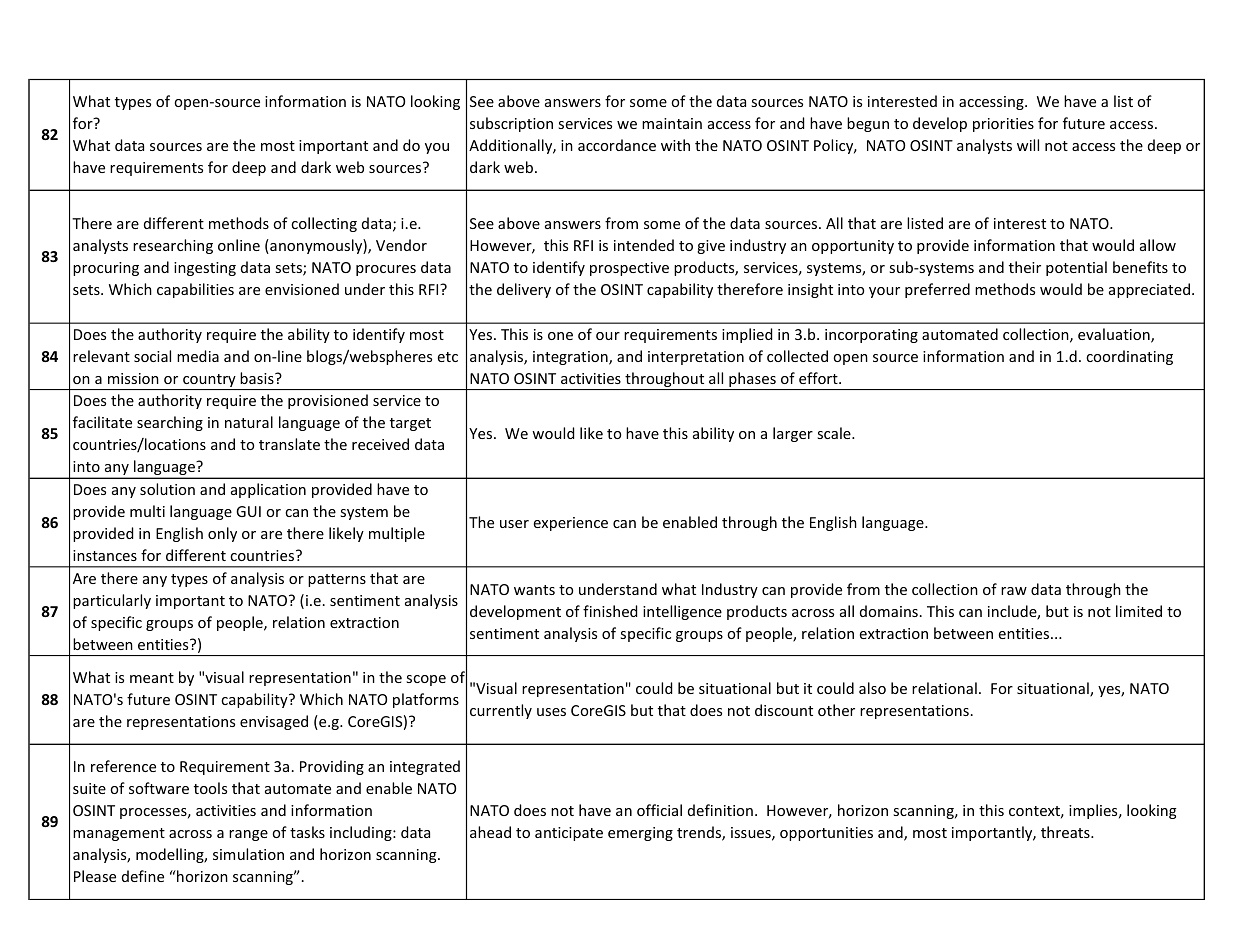 The width and height of the screenshot is (1233, 952). I want to click on natural, so click(249, 422).
